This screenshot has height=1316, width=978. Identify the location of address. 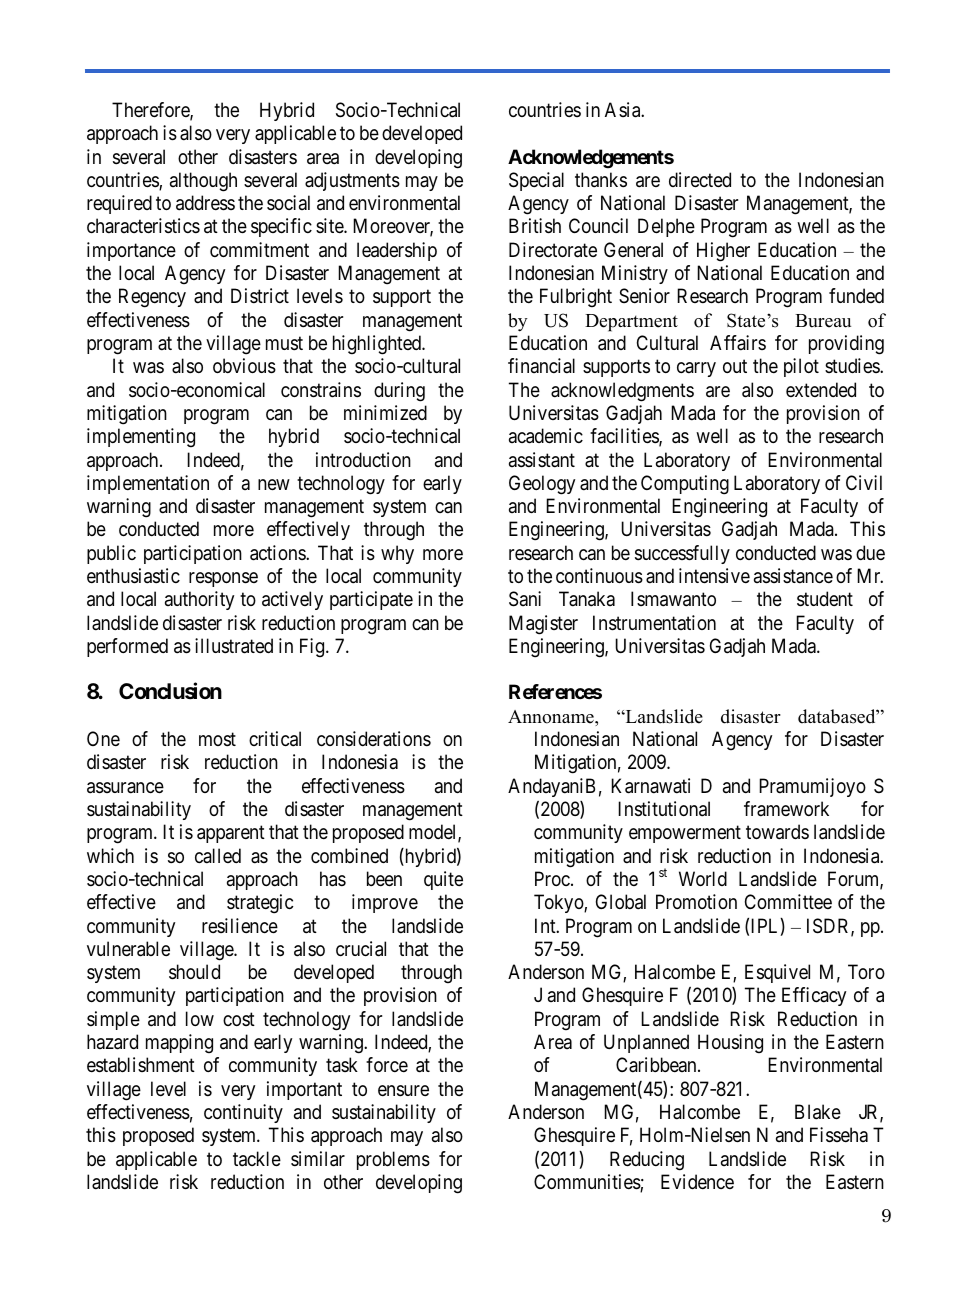
(205, 203).
